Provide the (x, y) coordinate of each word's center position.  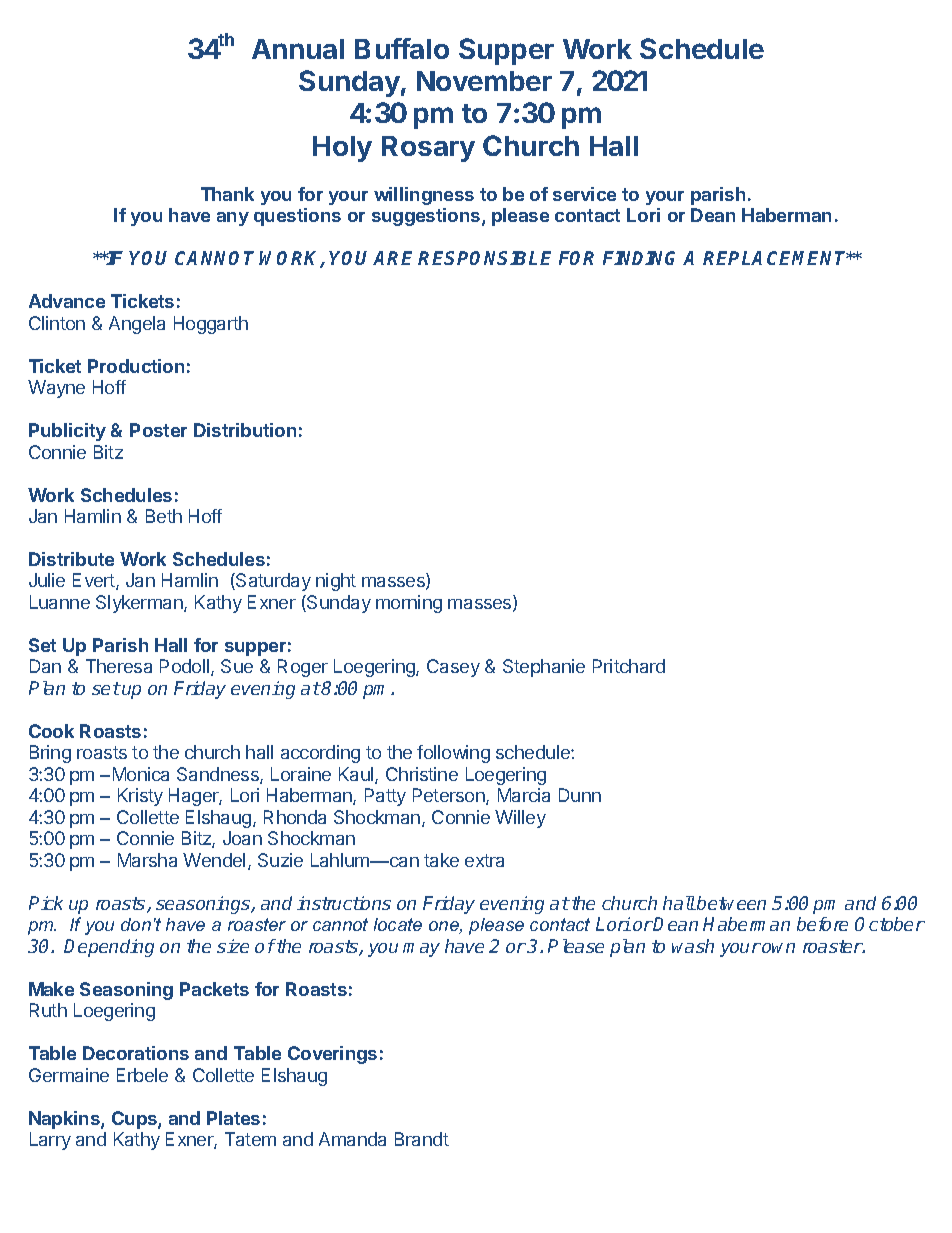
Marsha (147, 860)
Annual (298, 49)
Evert (95, 581)
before (822, 924)
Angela (137, 325)
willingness (424, 196)
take (441, 860)
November (484, 81)
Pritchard (629, 666)
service (584, 194)
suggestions (427, 217)
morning (409, 604)
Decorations (136, 1053)
